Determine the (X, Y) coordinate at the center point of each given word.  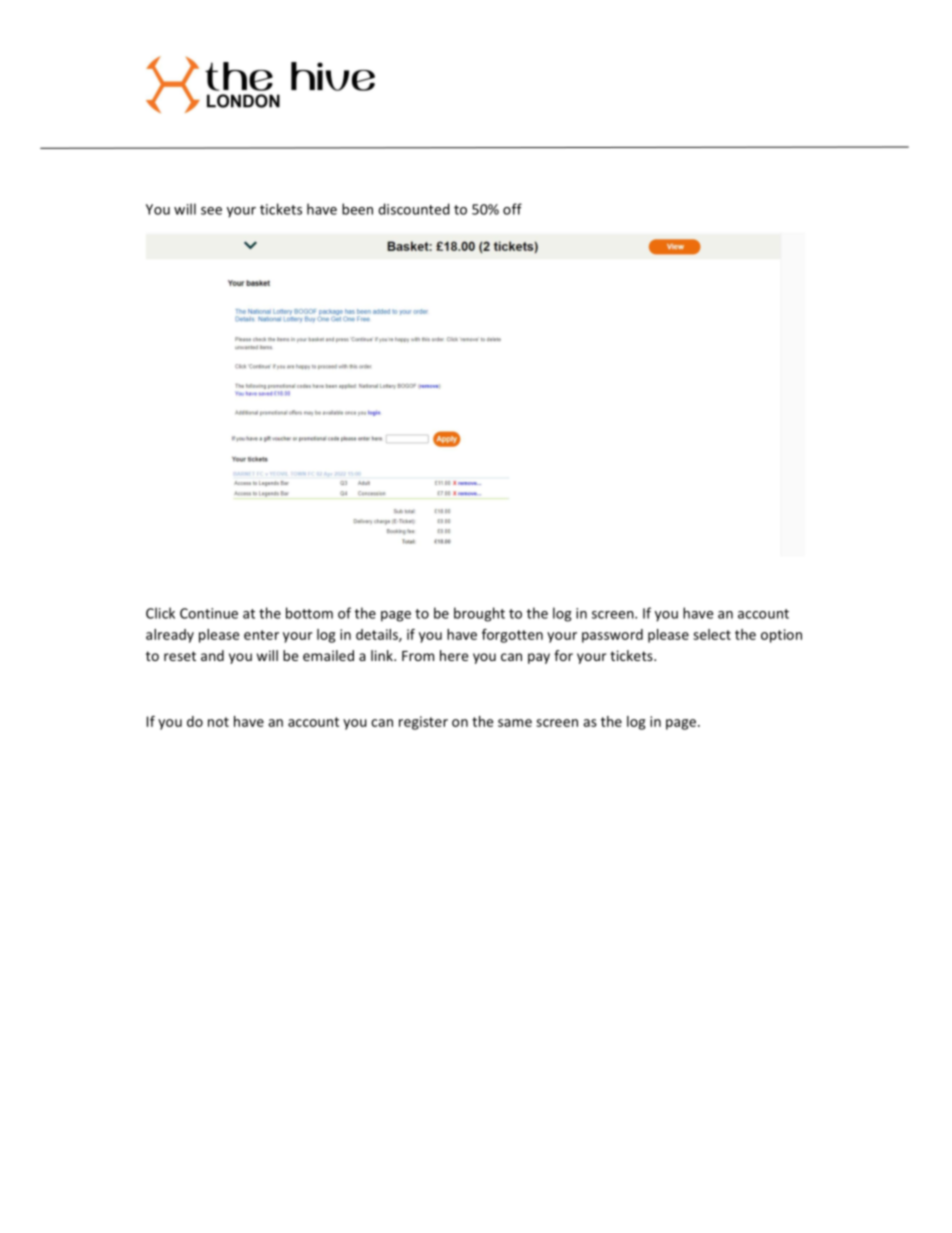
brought (479, 614)
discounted (414, 209)
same (515, 723)
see (211, 211)
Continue (209, 613)
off (512, 209)
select (712, 634)
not (218, 722)
